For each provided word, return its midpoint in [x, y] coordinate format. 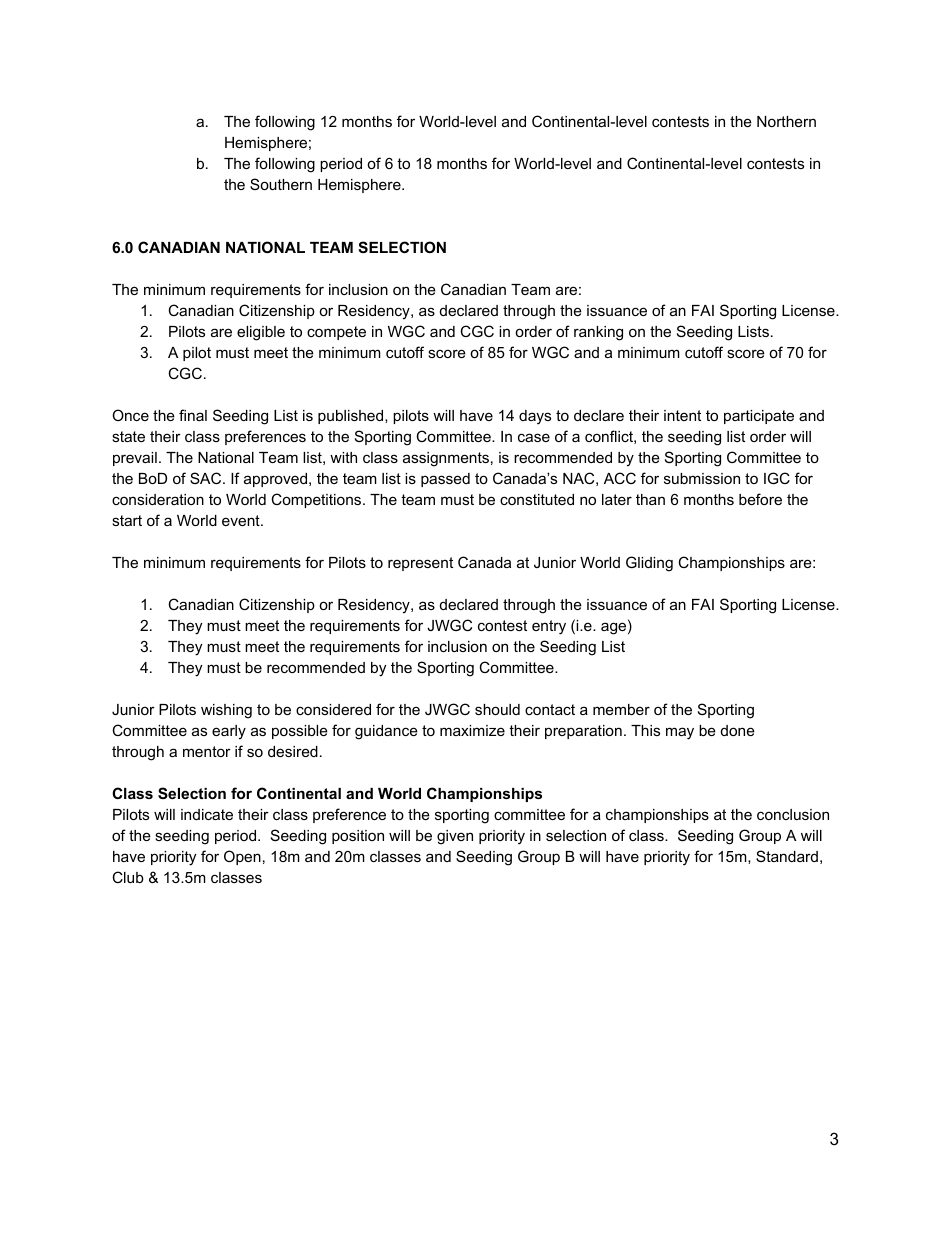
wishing [226, 711]
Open [242, 857]
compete [336, 333]
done [738, 730]
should [497, 709]
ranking [598, 333]
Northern [786, 121]
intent [682, 415]
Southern [281, 184]
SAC [207, 478]
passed [445, 480]
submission [702, 478]
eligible [261, 333]
